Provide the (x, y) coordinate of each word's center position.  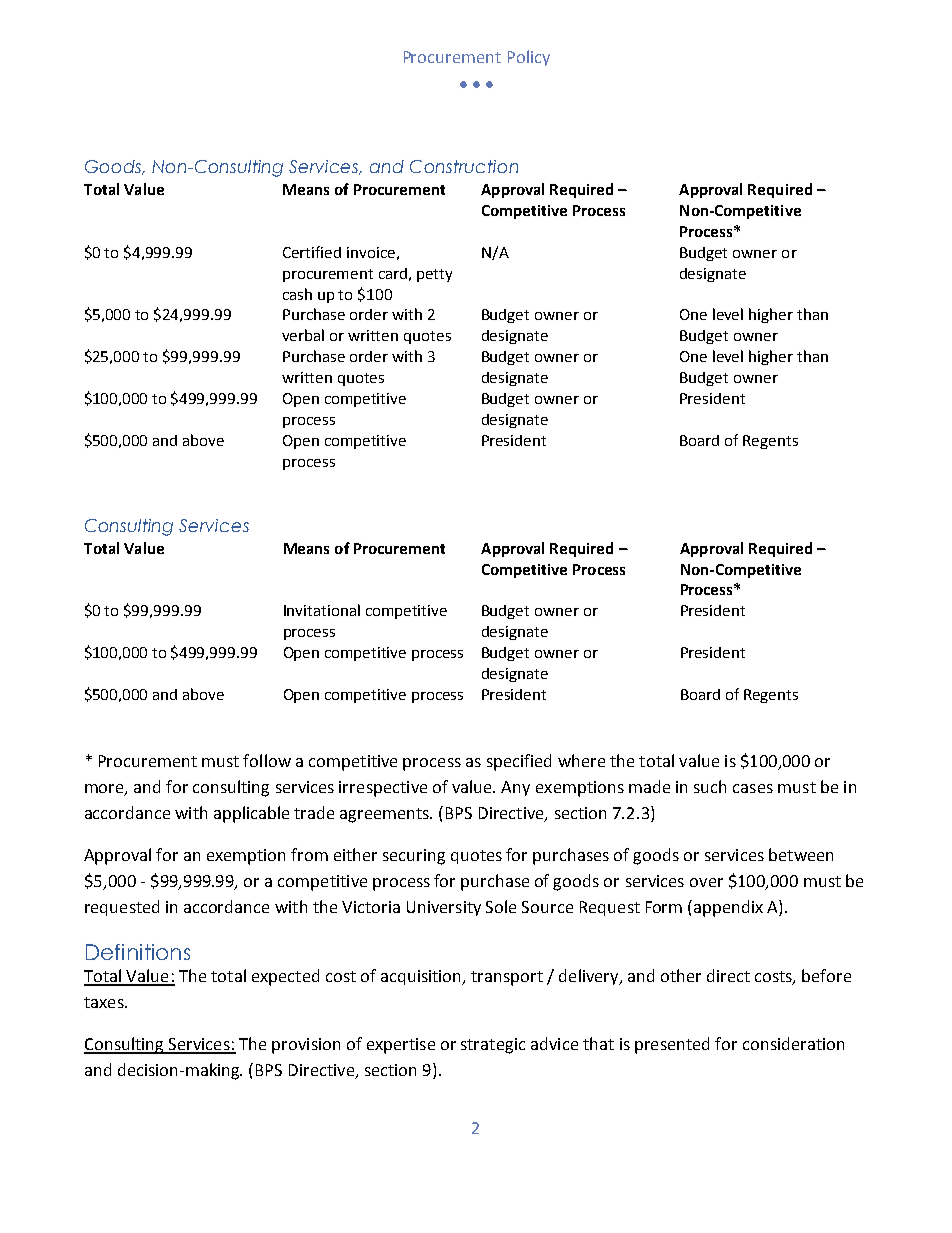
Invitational (322, 610)
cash (297, 294)
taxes (105, 1002)
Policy (529, 58)
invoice (371, 252)
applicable (251, 814)
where (581, 760)
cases (753, 788)
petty (434, 275)
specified (519, 762)
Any (515, 788)
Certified (312, 252)
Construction (464, 166)
